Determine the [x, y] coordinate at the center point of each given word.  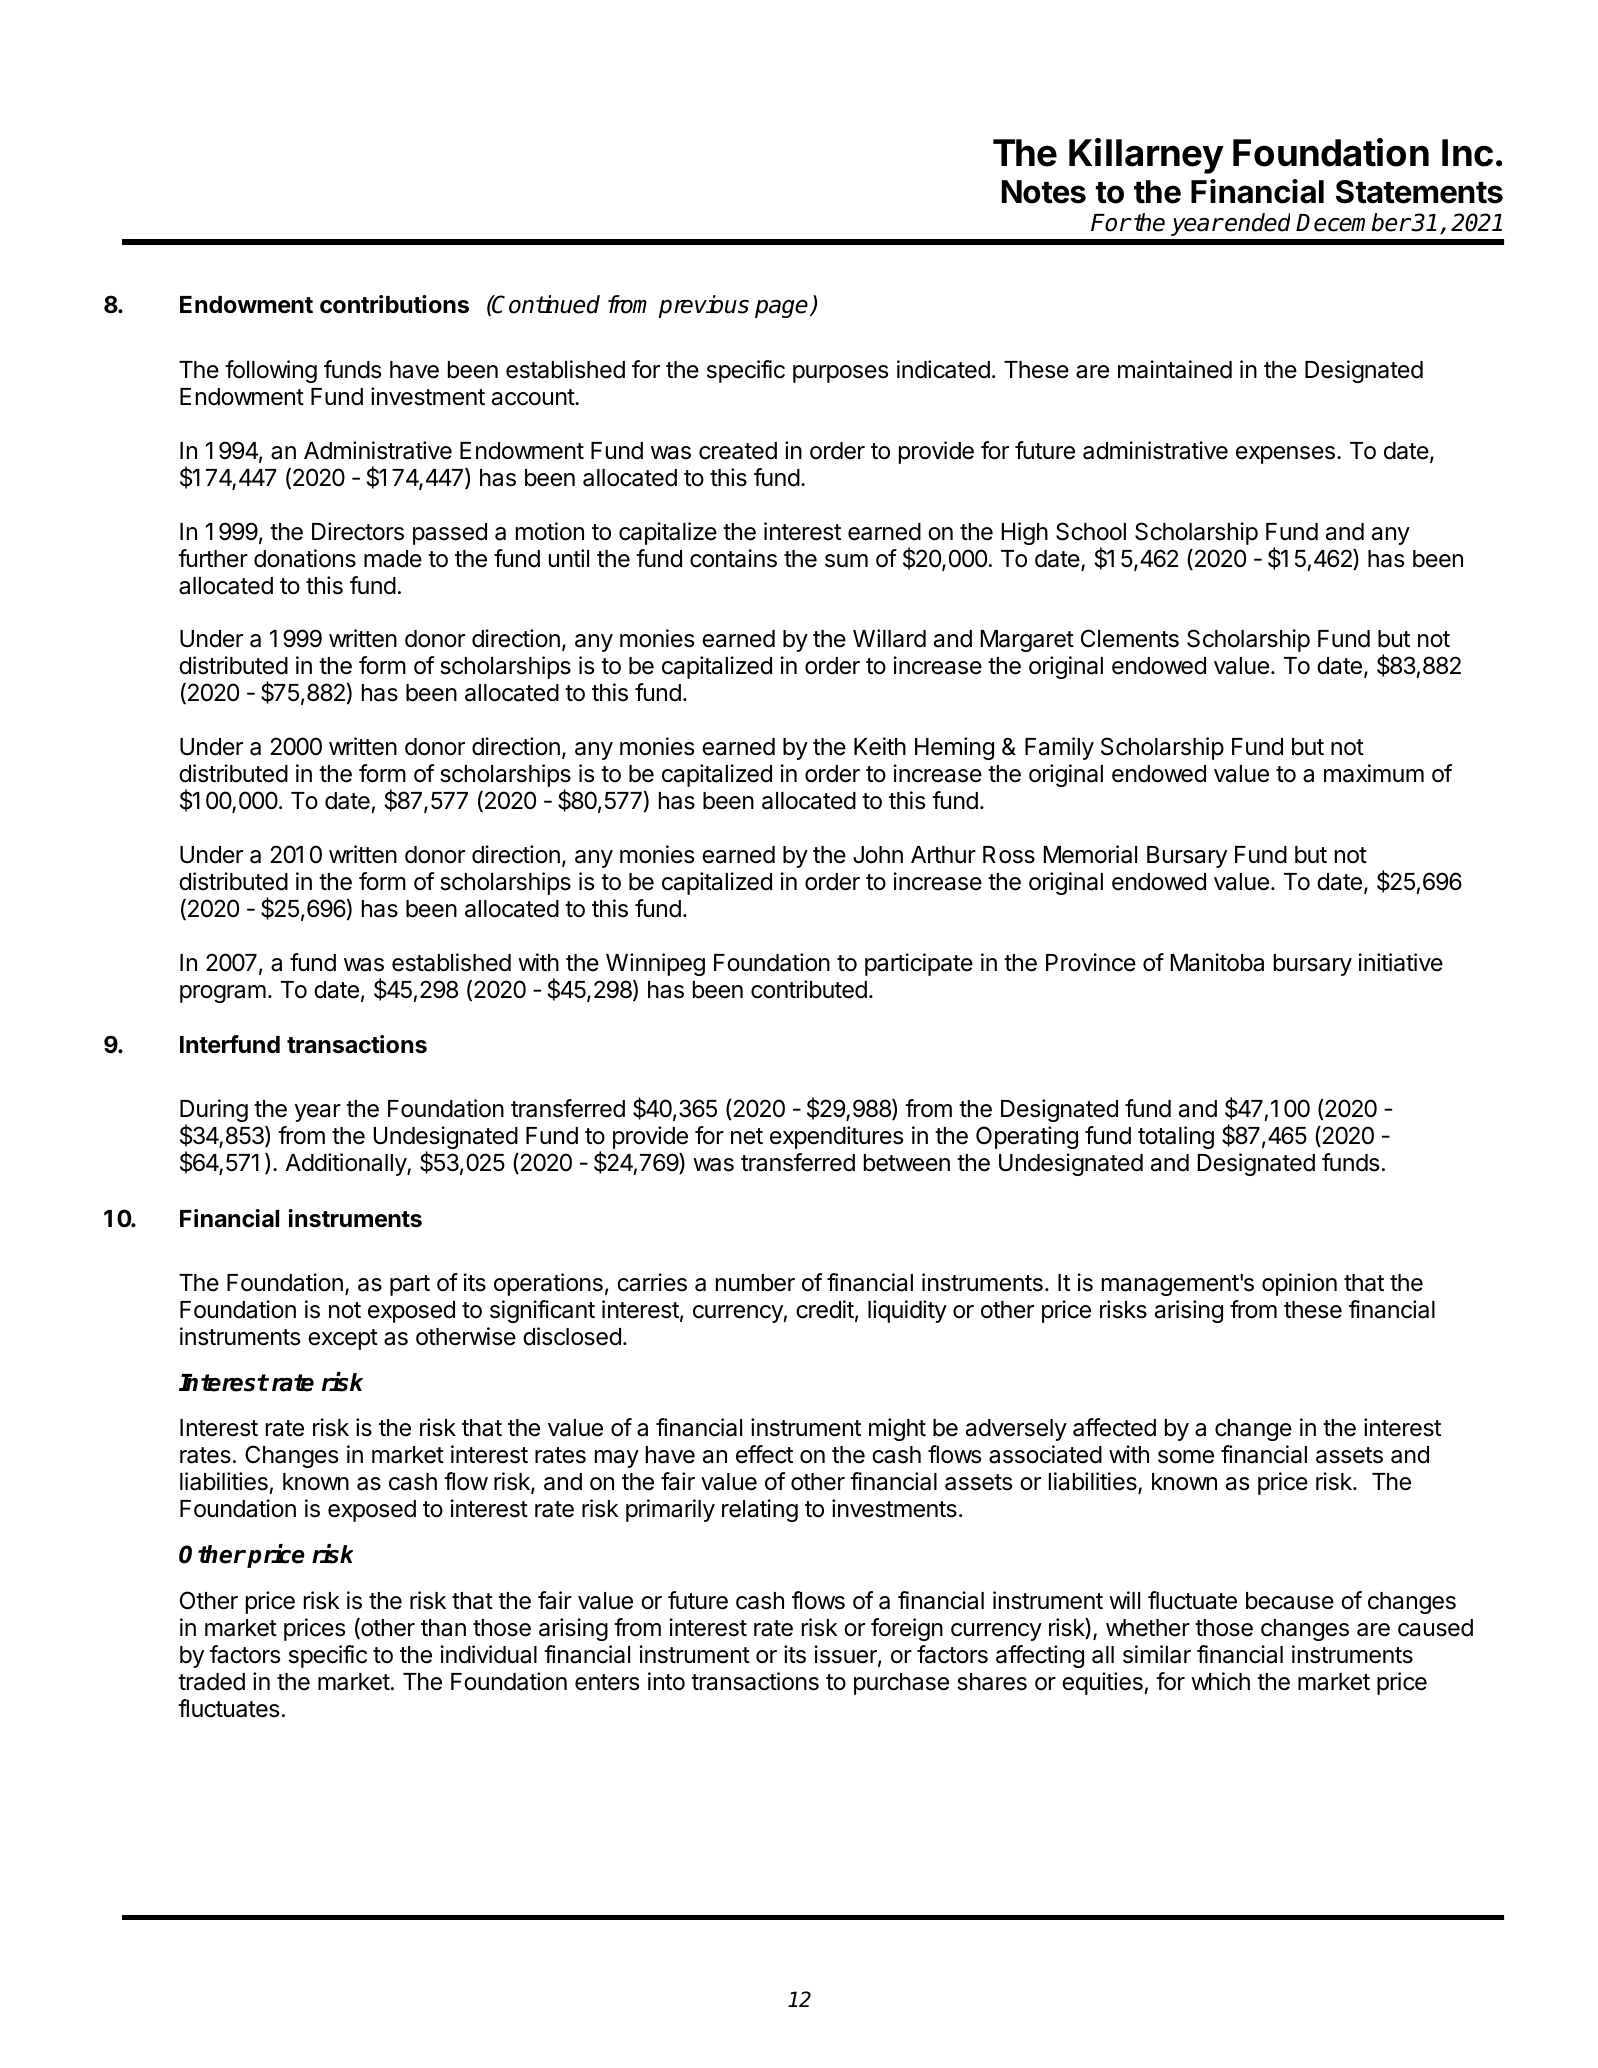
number [755, 1283]
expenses [1285, 455]
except [343, 1339]
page [783, 309]
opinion [1299, 1284]
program [223, 994]
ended [1257, 222]
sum [846, 561]
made [393, 559]
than [443, 1628]
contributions [394, 304]
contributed [809, 989]
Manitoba [1217, 962]
